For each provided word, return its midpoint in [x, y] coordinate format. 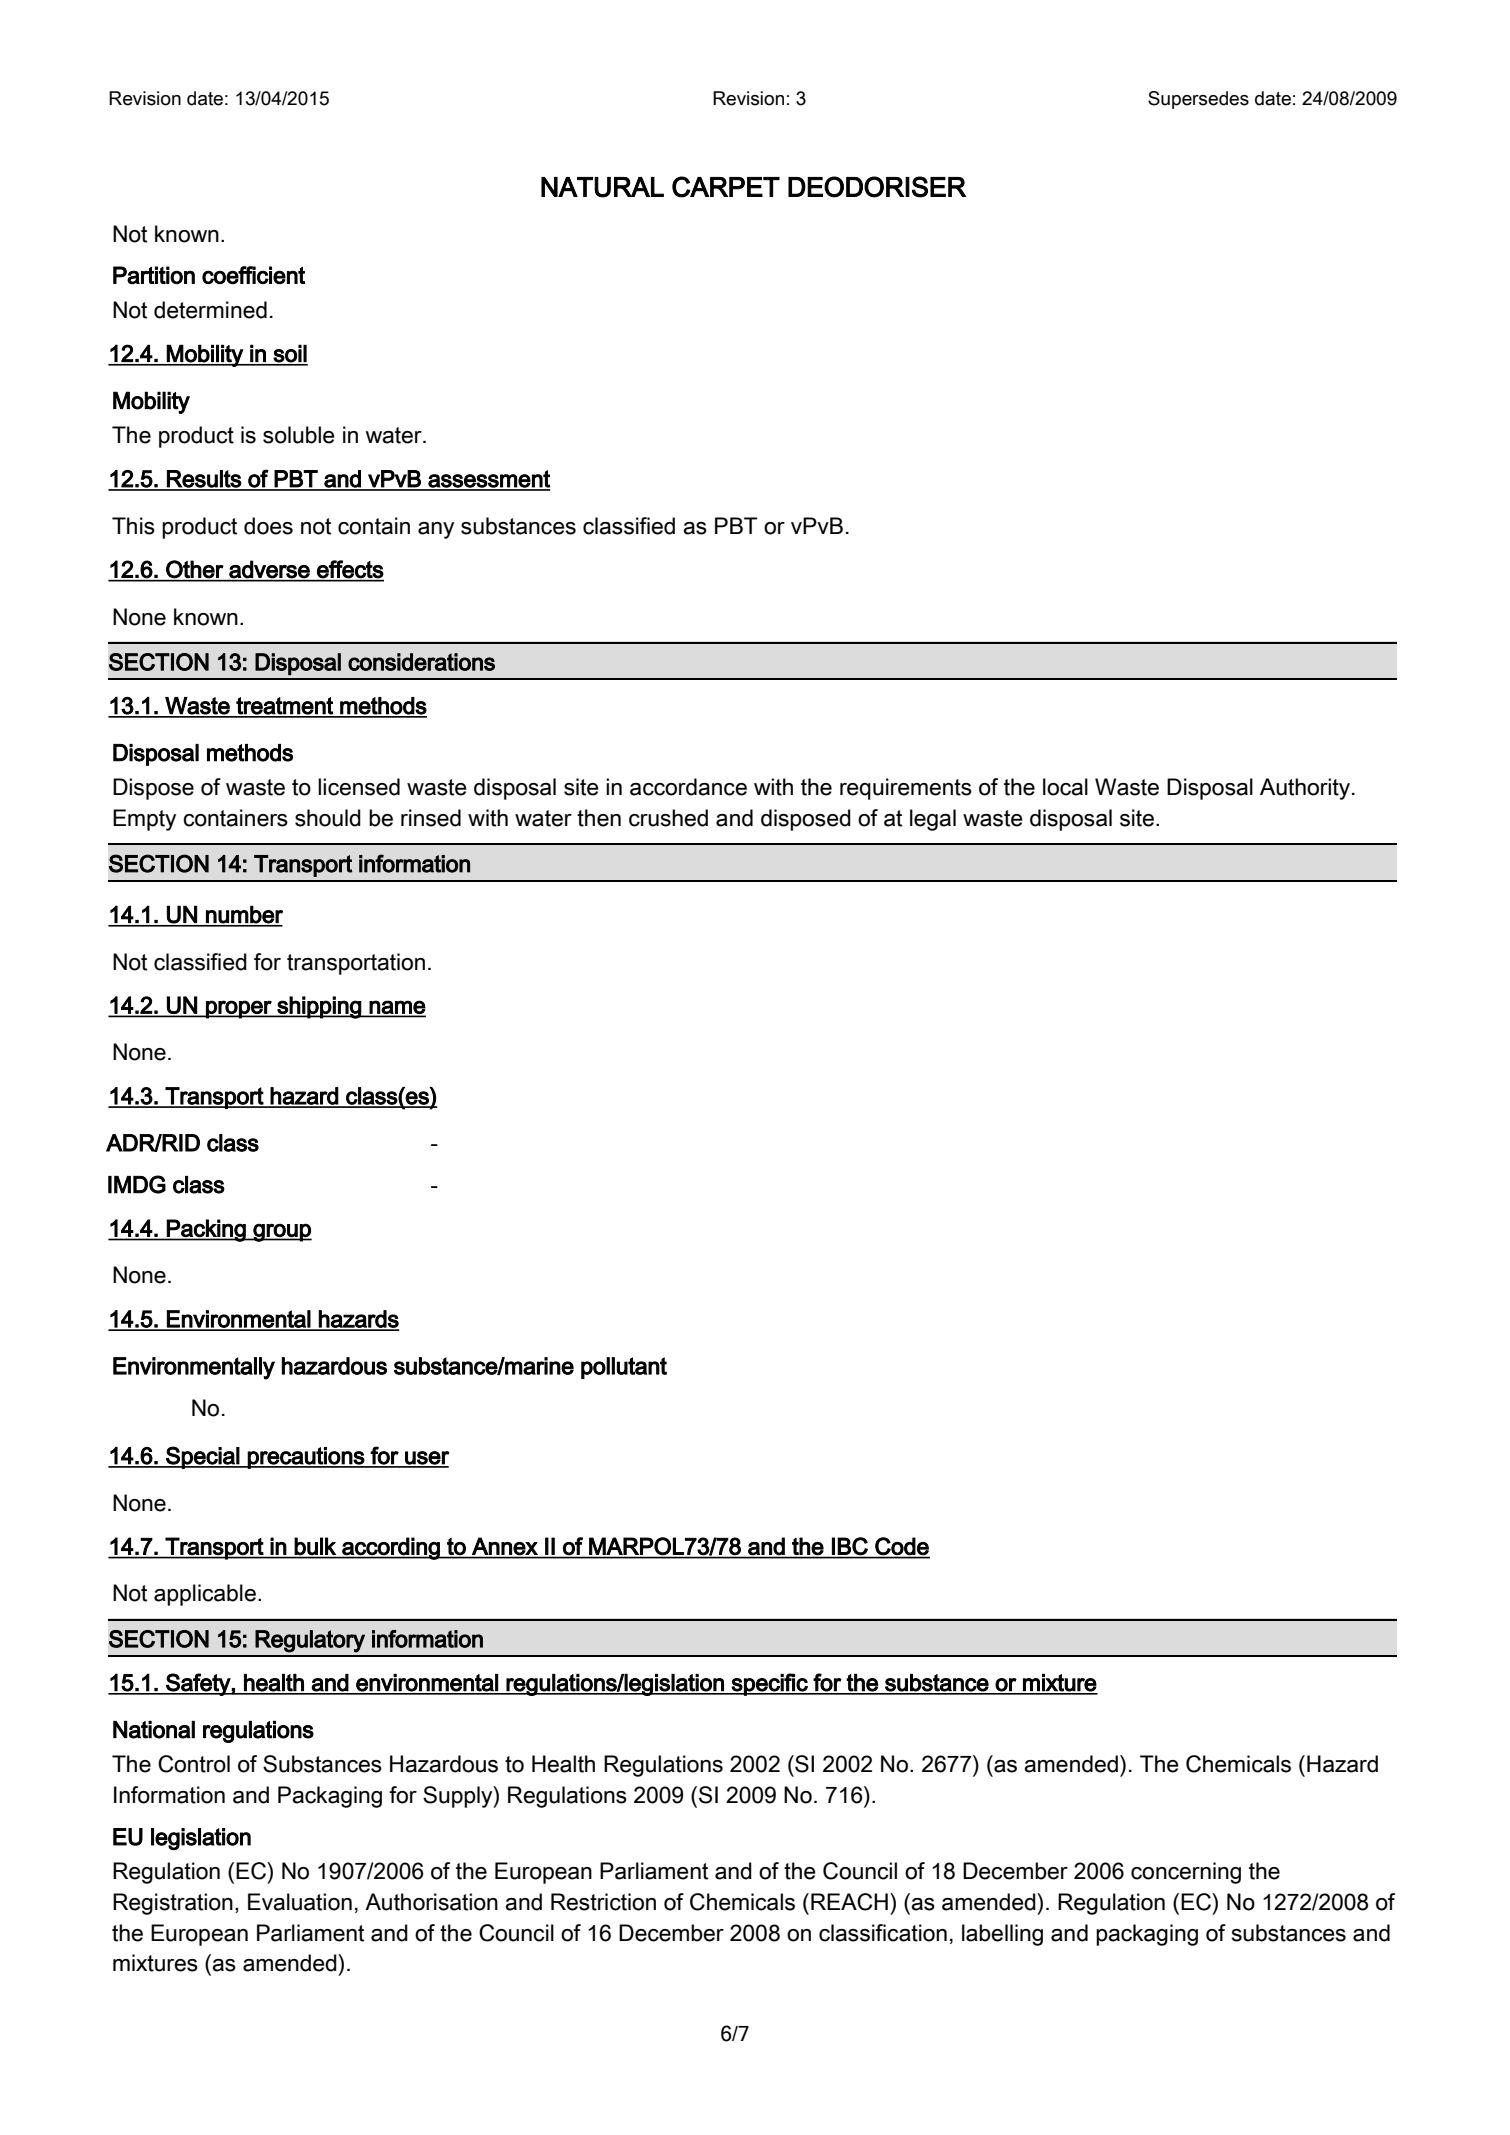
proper [239, 1009]
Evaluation [300, 1902]
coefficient [253, 275]
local [1065, 787]
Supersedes [1198, 100]
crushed [668, 818]
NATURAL [602, 187]
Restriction [603, 1902]
